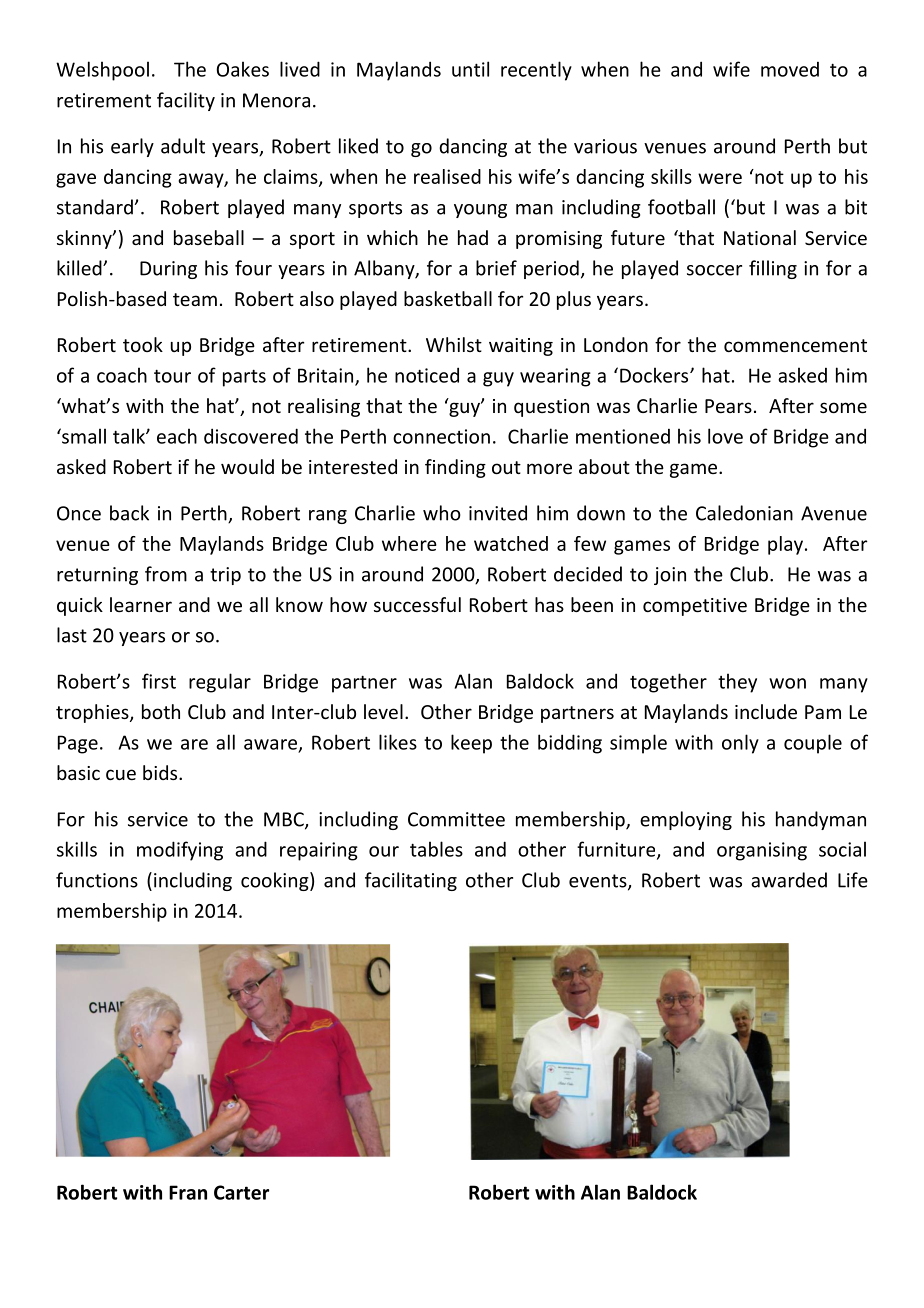 The width and height of the document is (924, 1308). Describe the element at coordinates (470, 69) in the document. I see `until` at that location.
